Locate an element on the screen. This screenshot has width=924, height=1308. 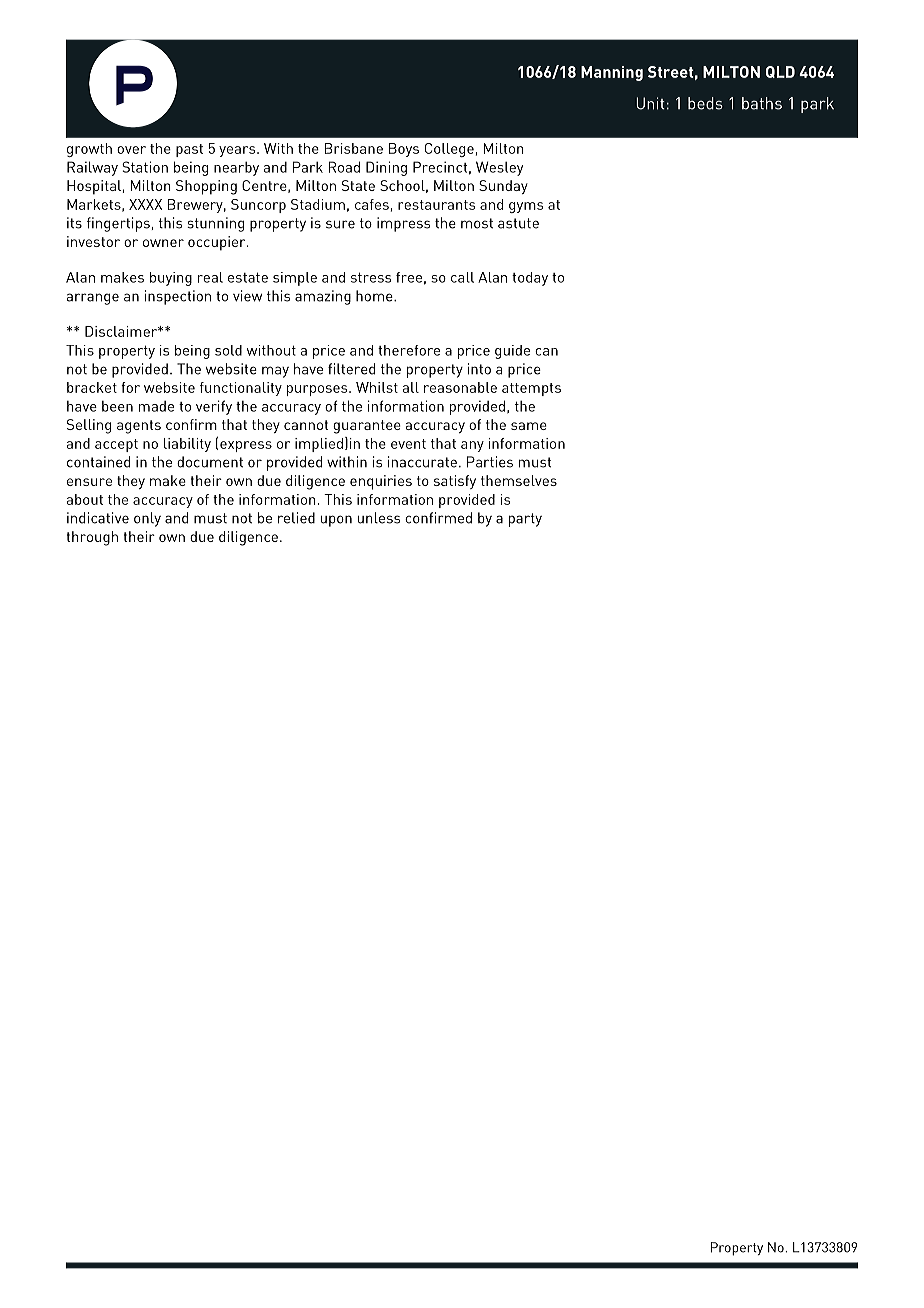
unless is located at coordinates (378, 518).
